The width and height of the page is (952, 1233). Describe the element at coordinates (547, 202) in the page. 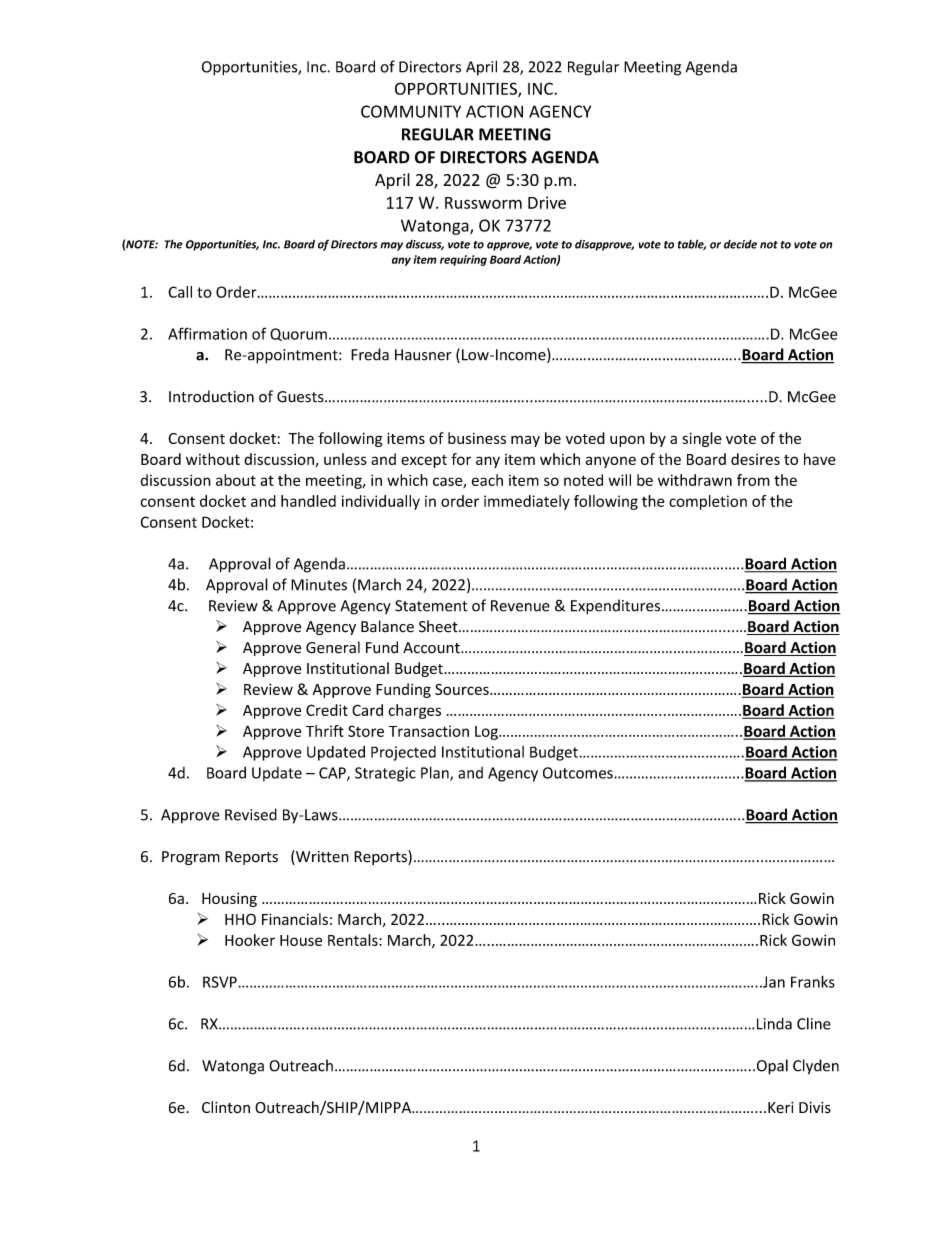

I see `Drive` at that location.
